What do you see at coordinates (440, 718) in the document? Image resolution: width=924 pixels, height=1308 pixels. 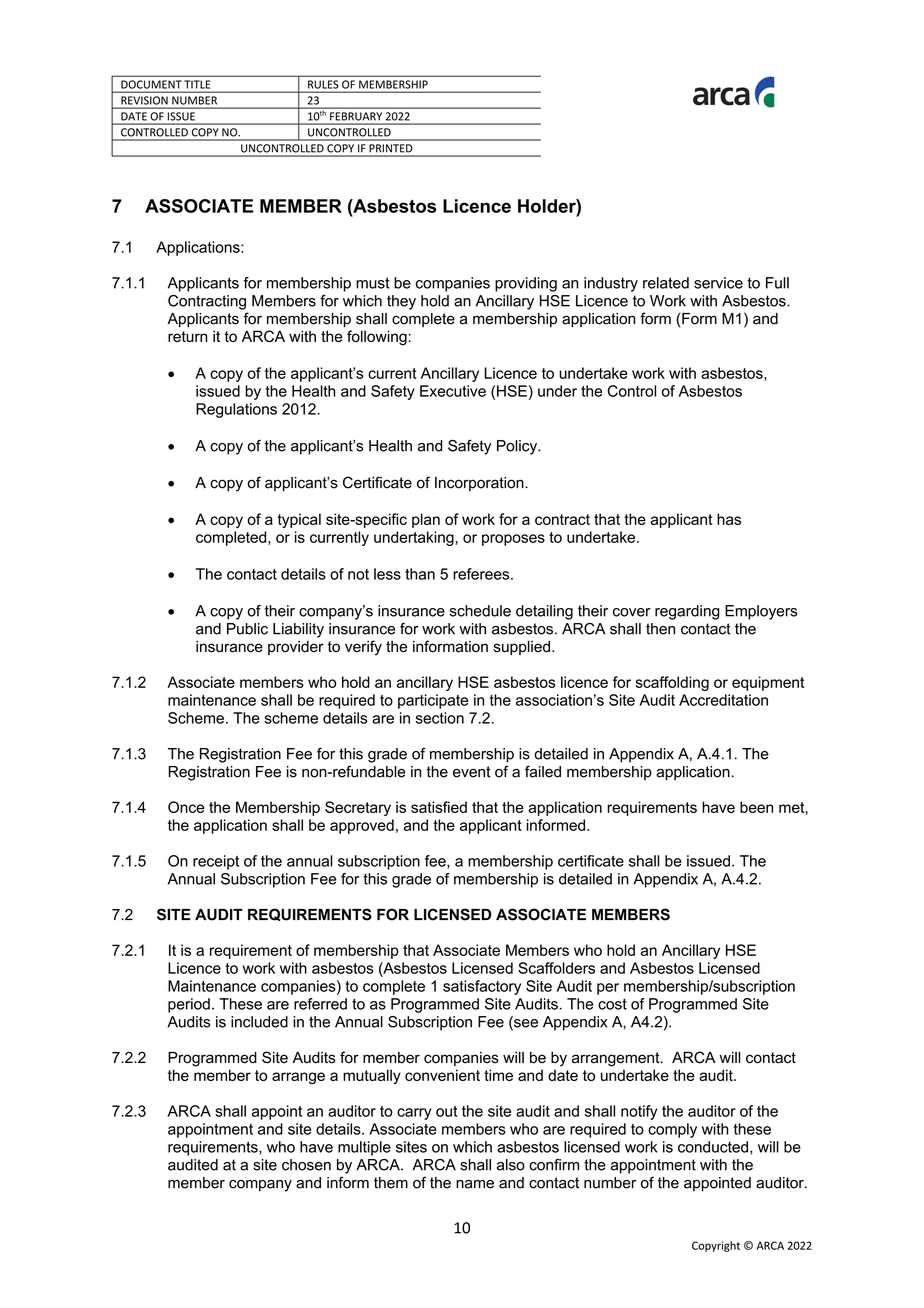 I see `section` at bounding box center [440, 718].
